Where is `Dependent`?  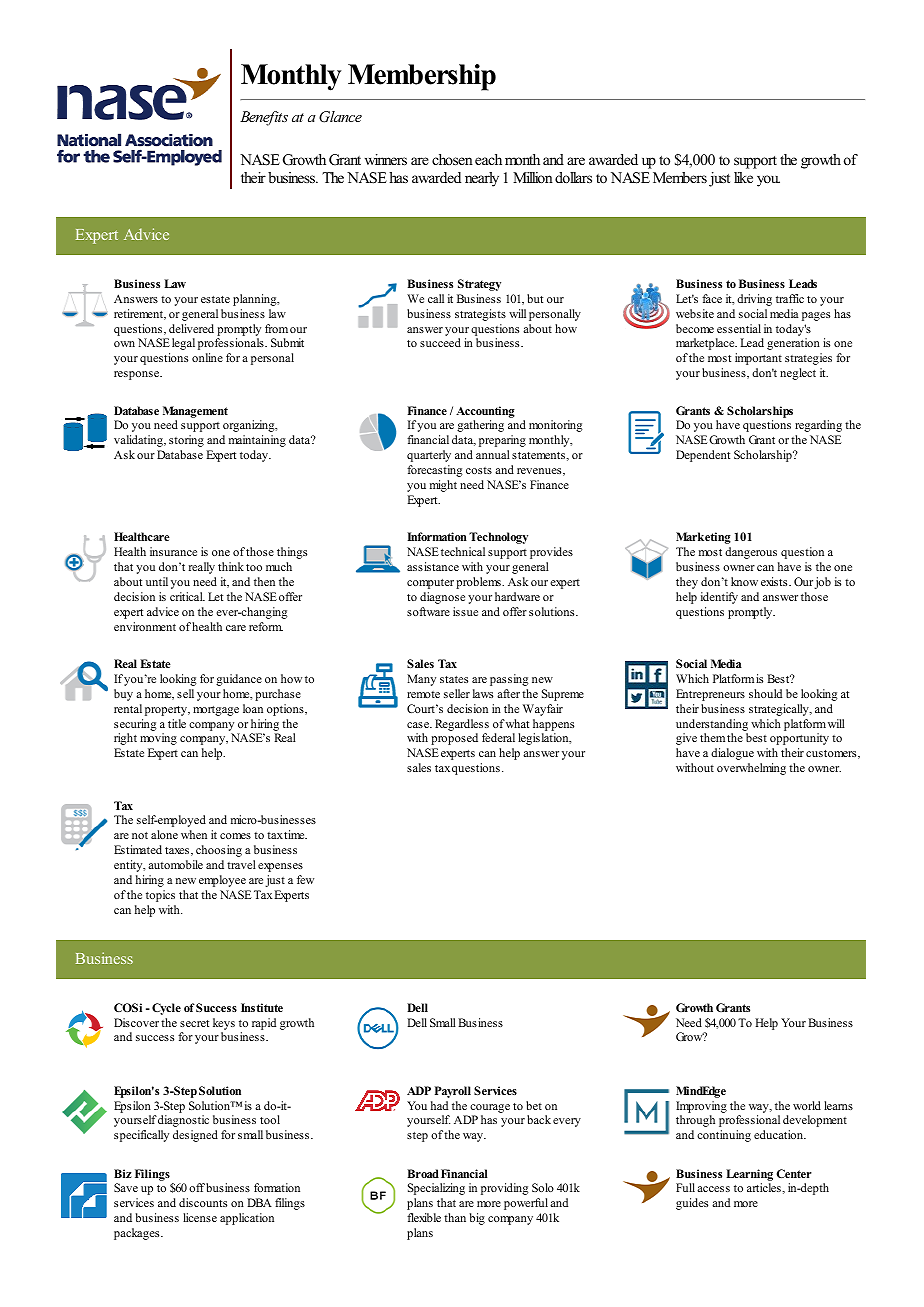
Dependent is located at coordinates (703, 456).
